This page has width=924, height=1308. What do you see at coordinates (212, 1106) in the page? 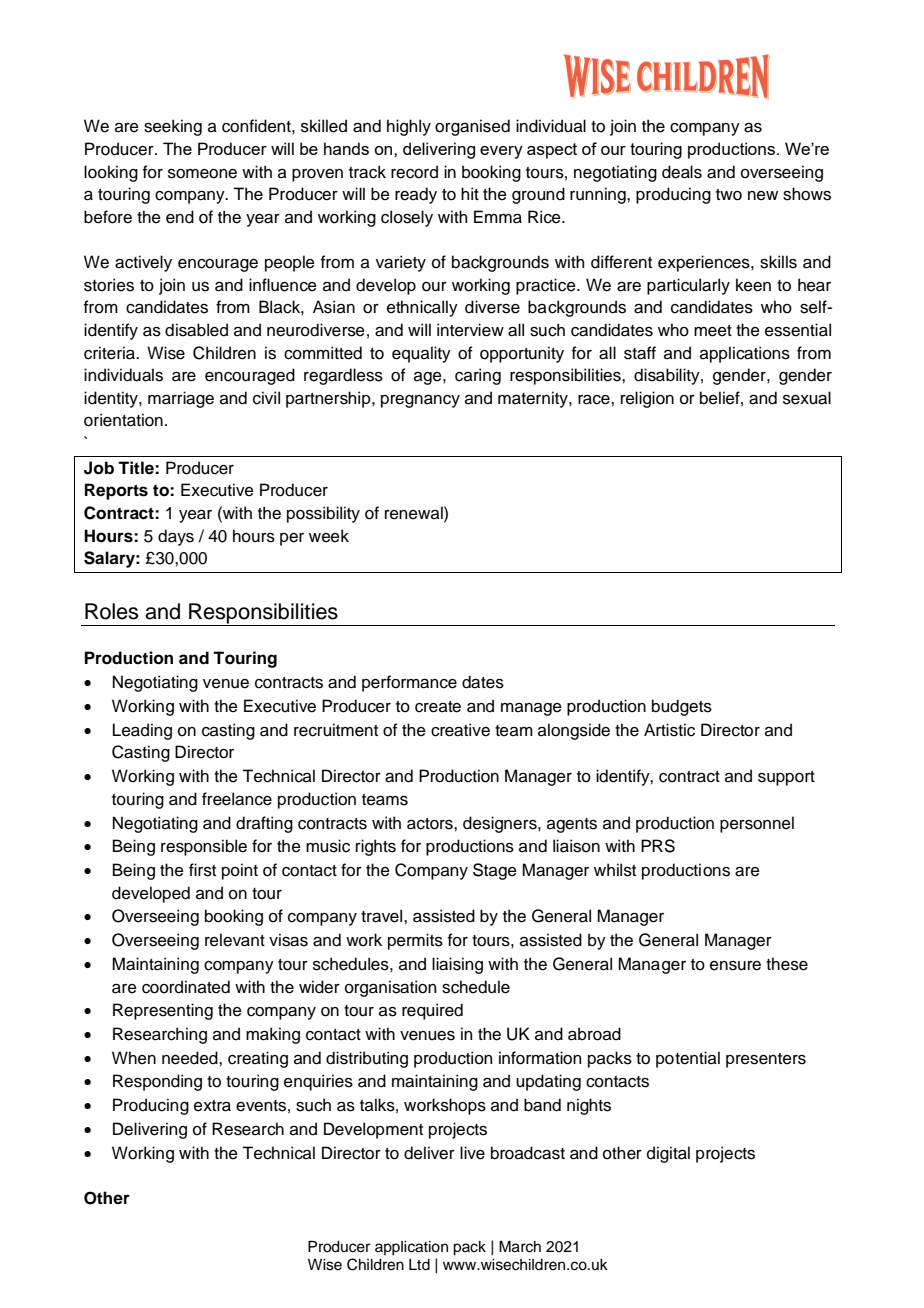
I see `extra` at bounding box center [212, 1106].
